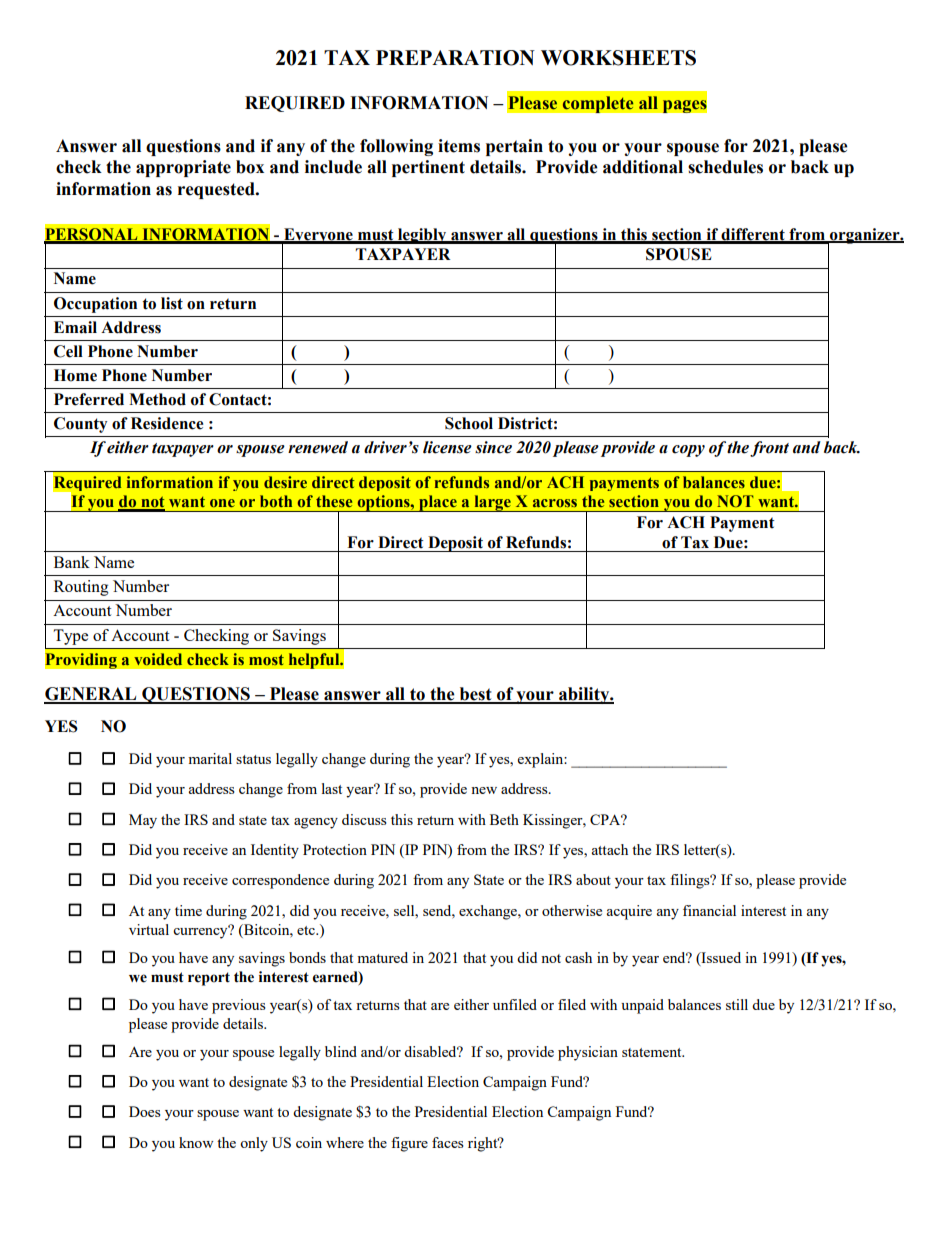  What do you see at coordinates (555, 503) in the document?
I see `across` at bounding box center [555, 503].
